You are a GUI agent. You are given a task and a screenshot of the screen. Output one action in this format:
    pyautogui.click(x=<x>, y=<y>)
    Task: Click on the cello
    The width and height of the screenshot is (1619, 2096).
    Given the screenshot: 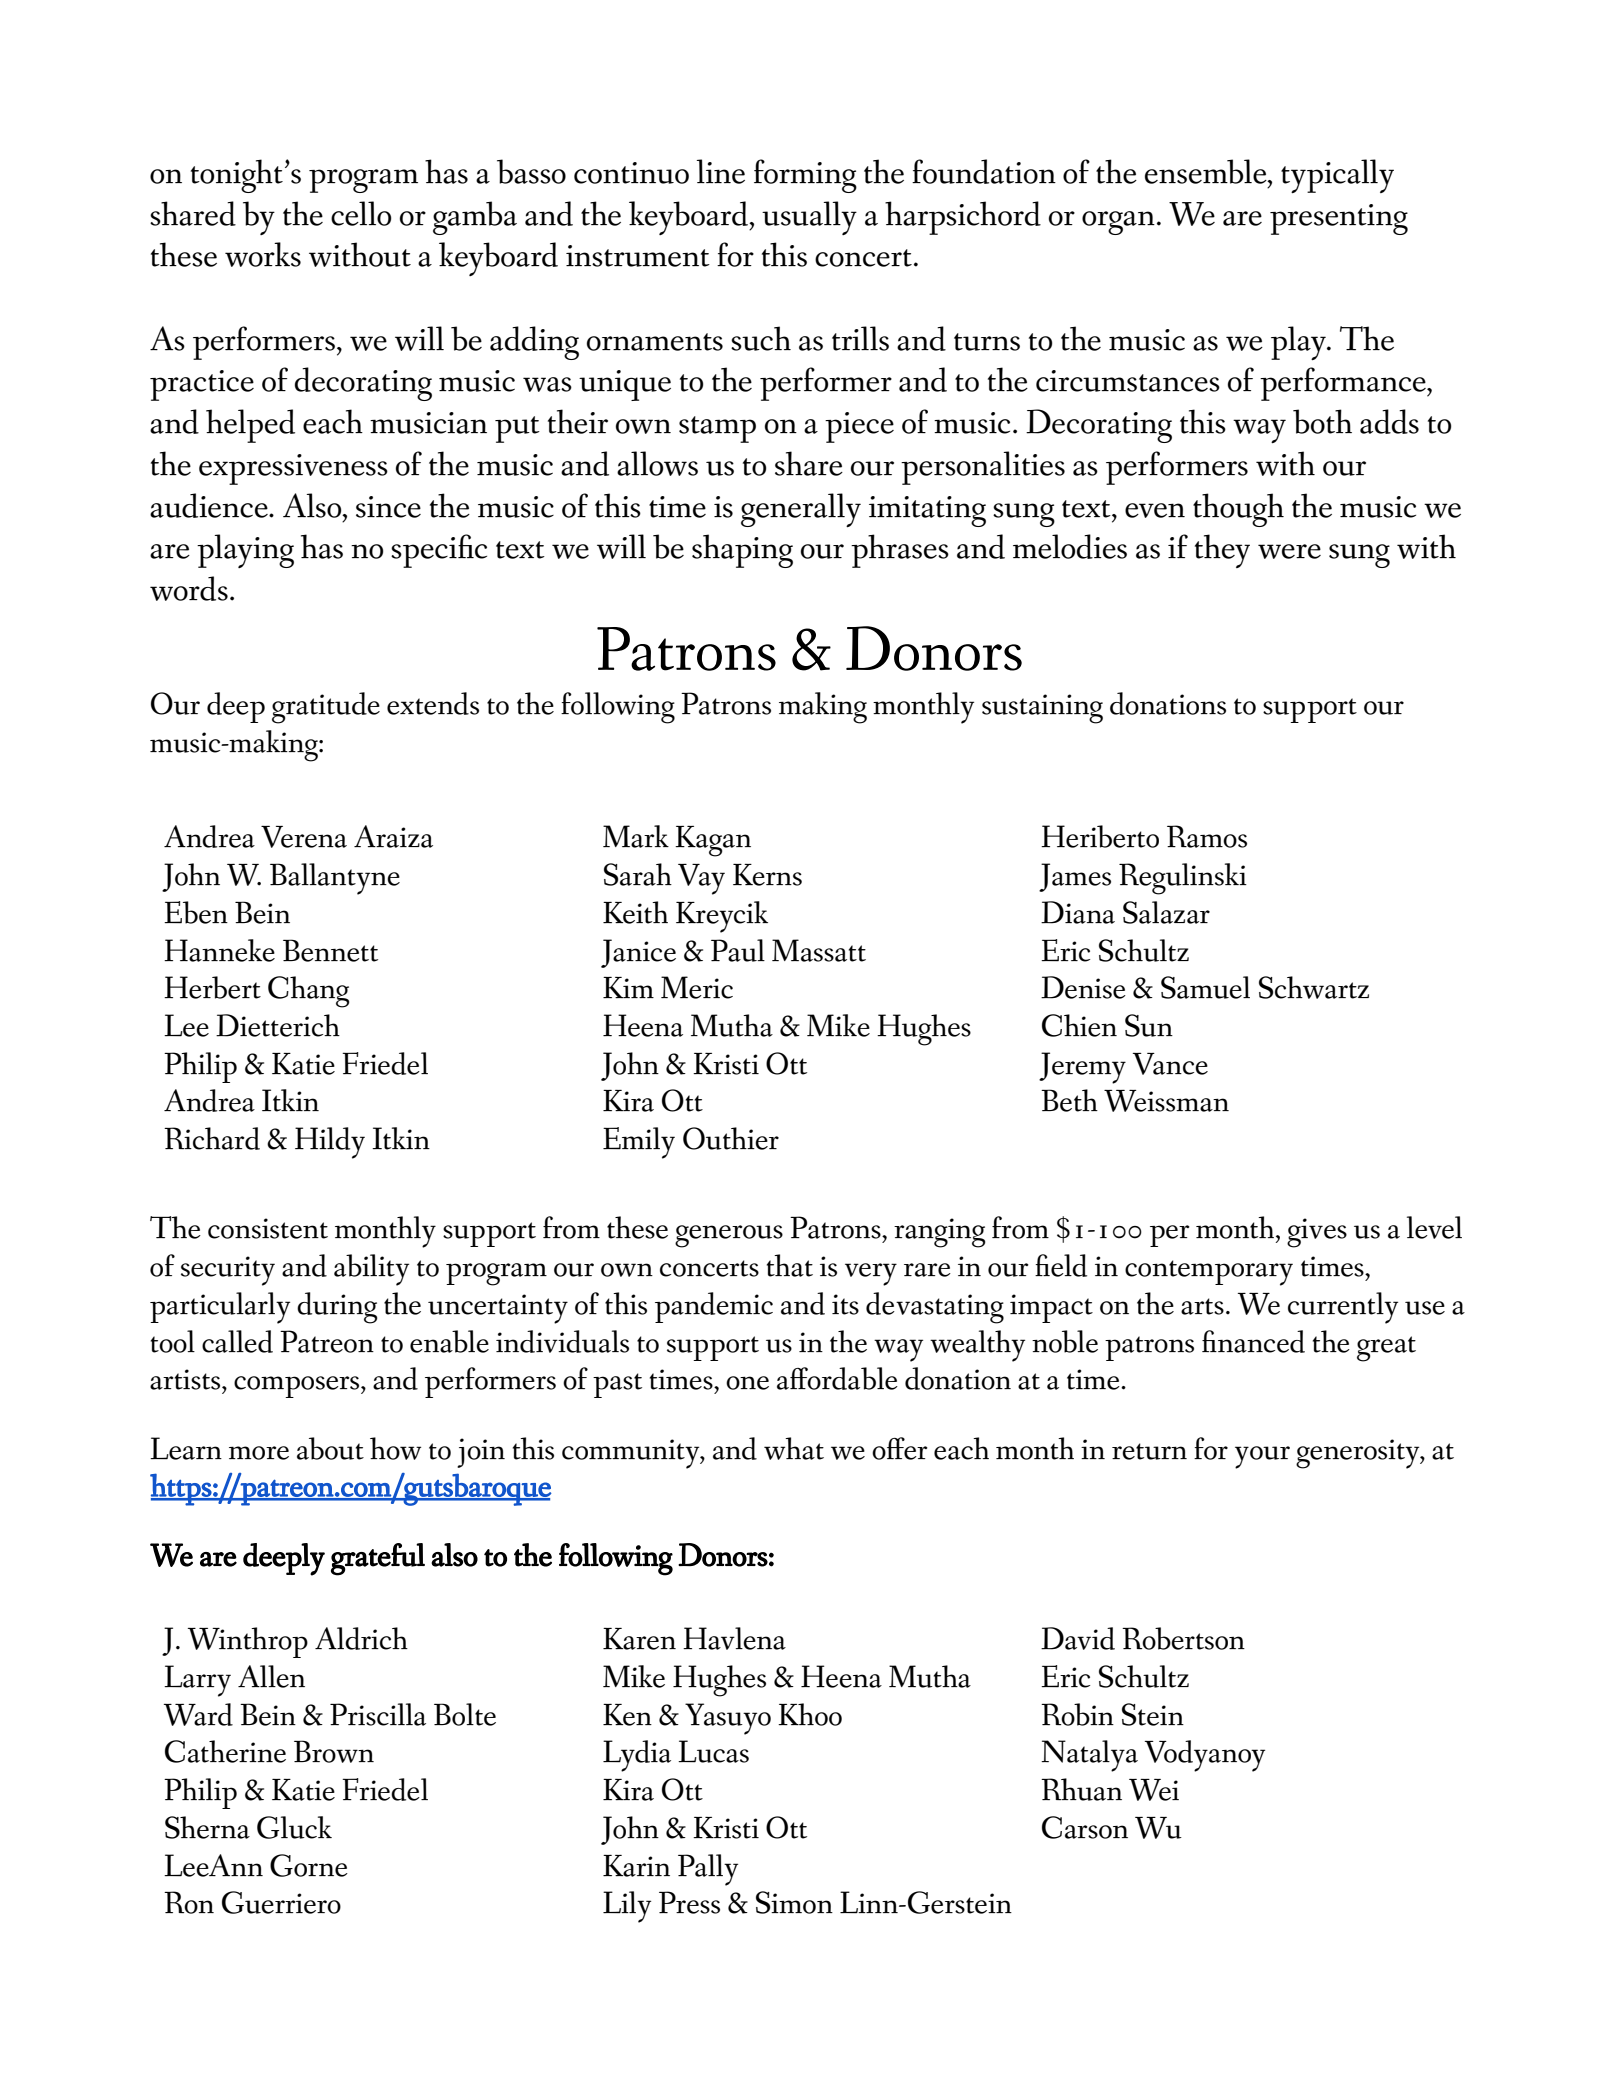 What is the action you would take?
    pyautogui.click(x=361, y=213)
